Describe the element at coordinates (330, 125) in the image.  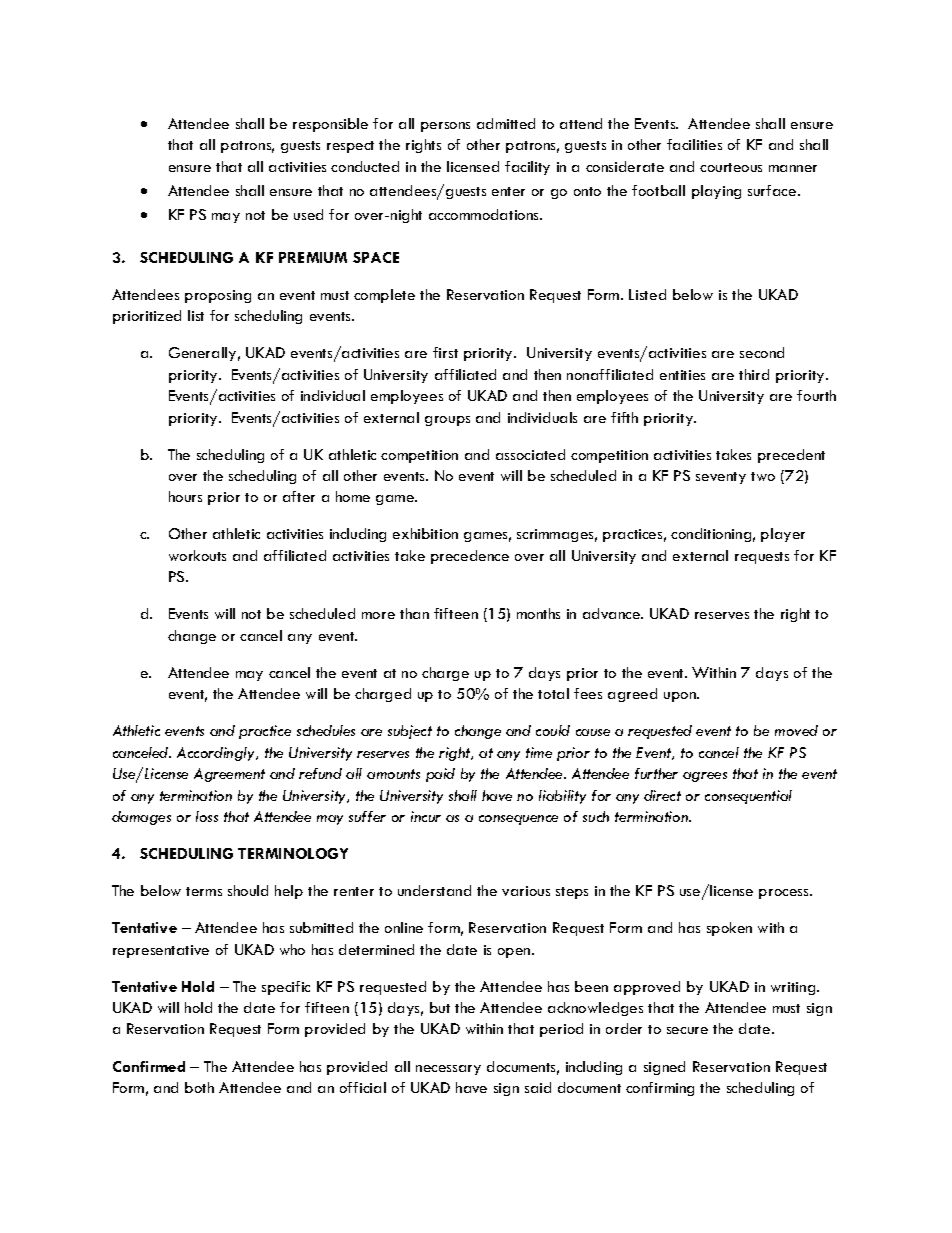
I see `responsible` at that location.
